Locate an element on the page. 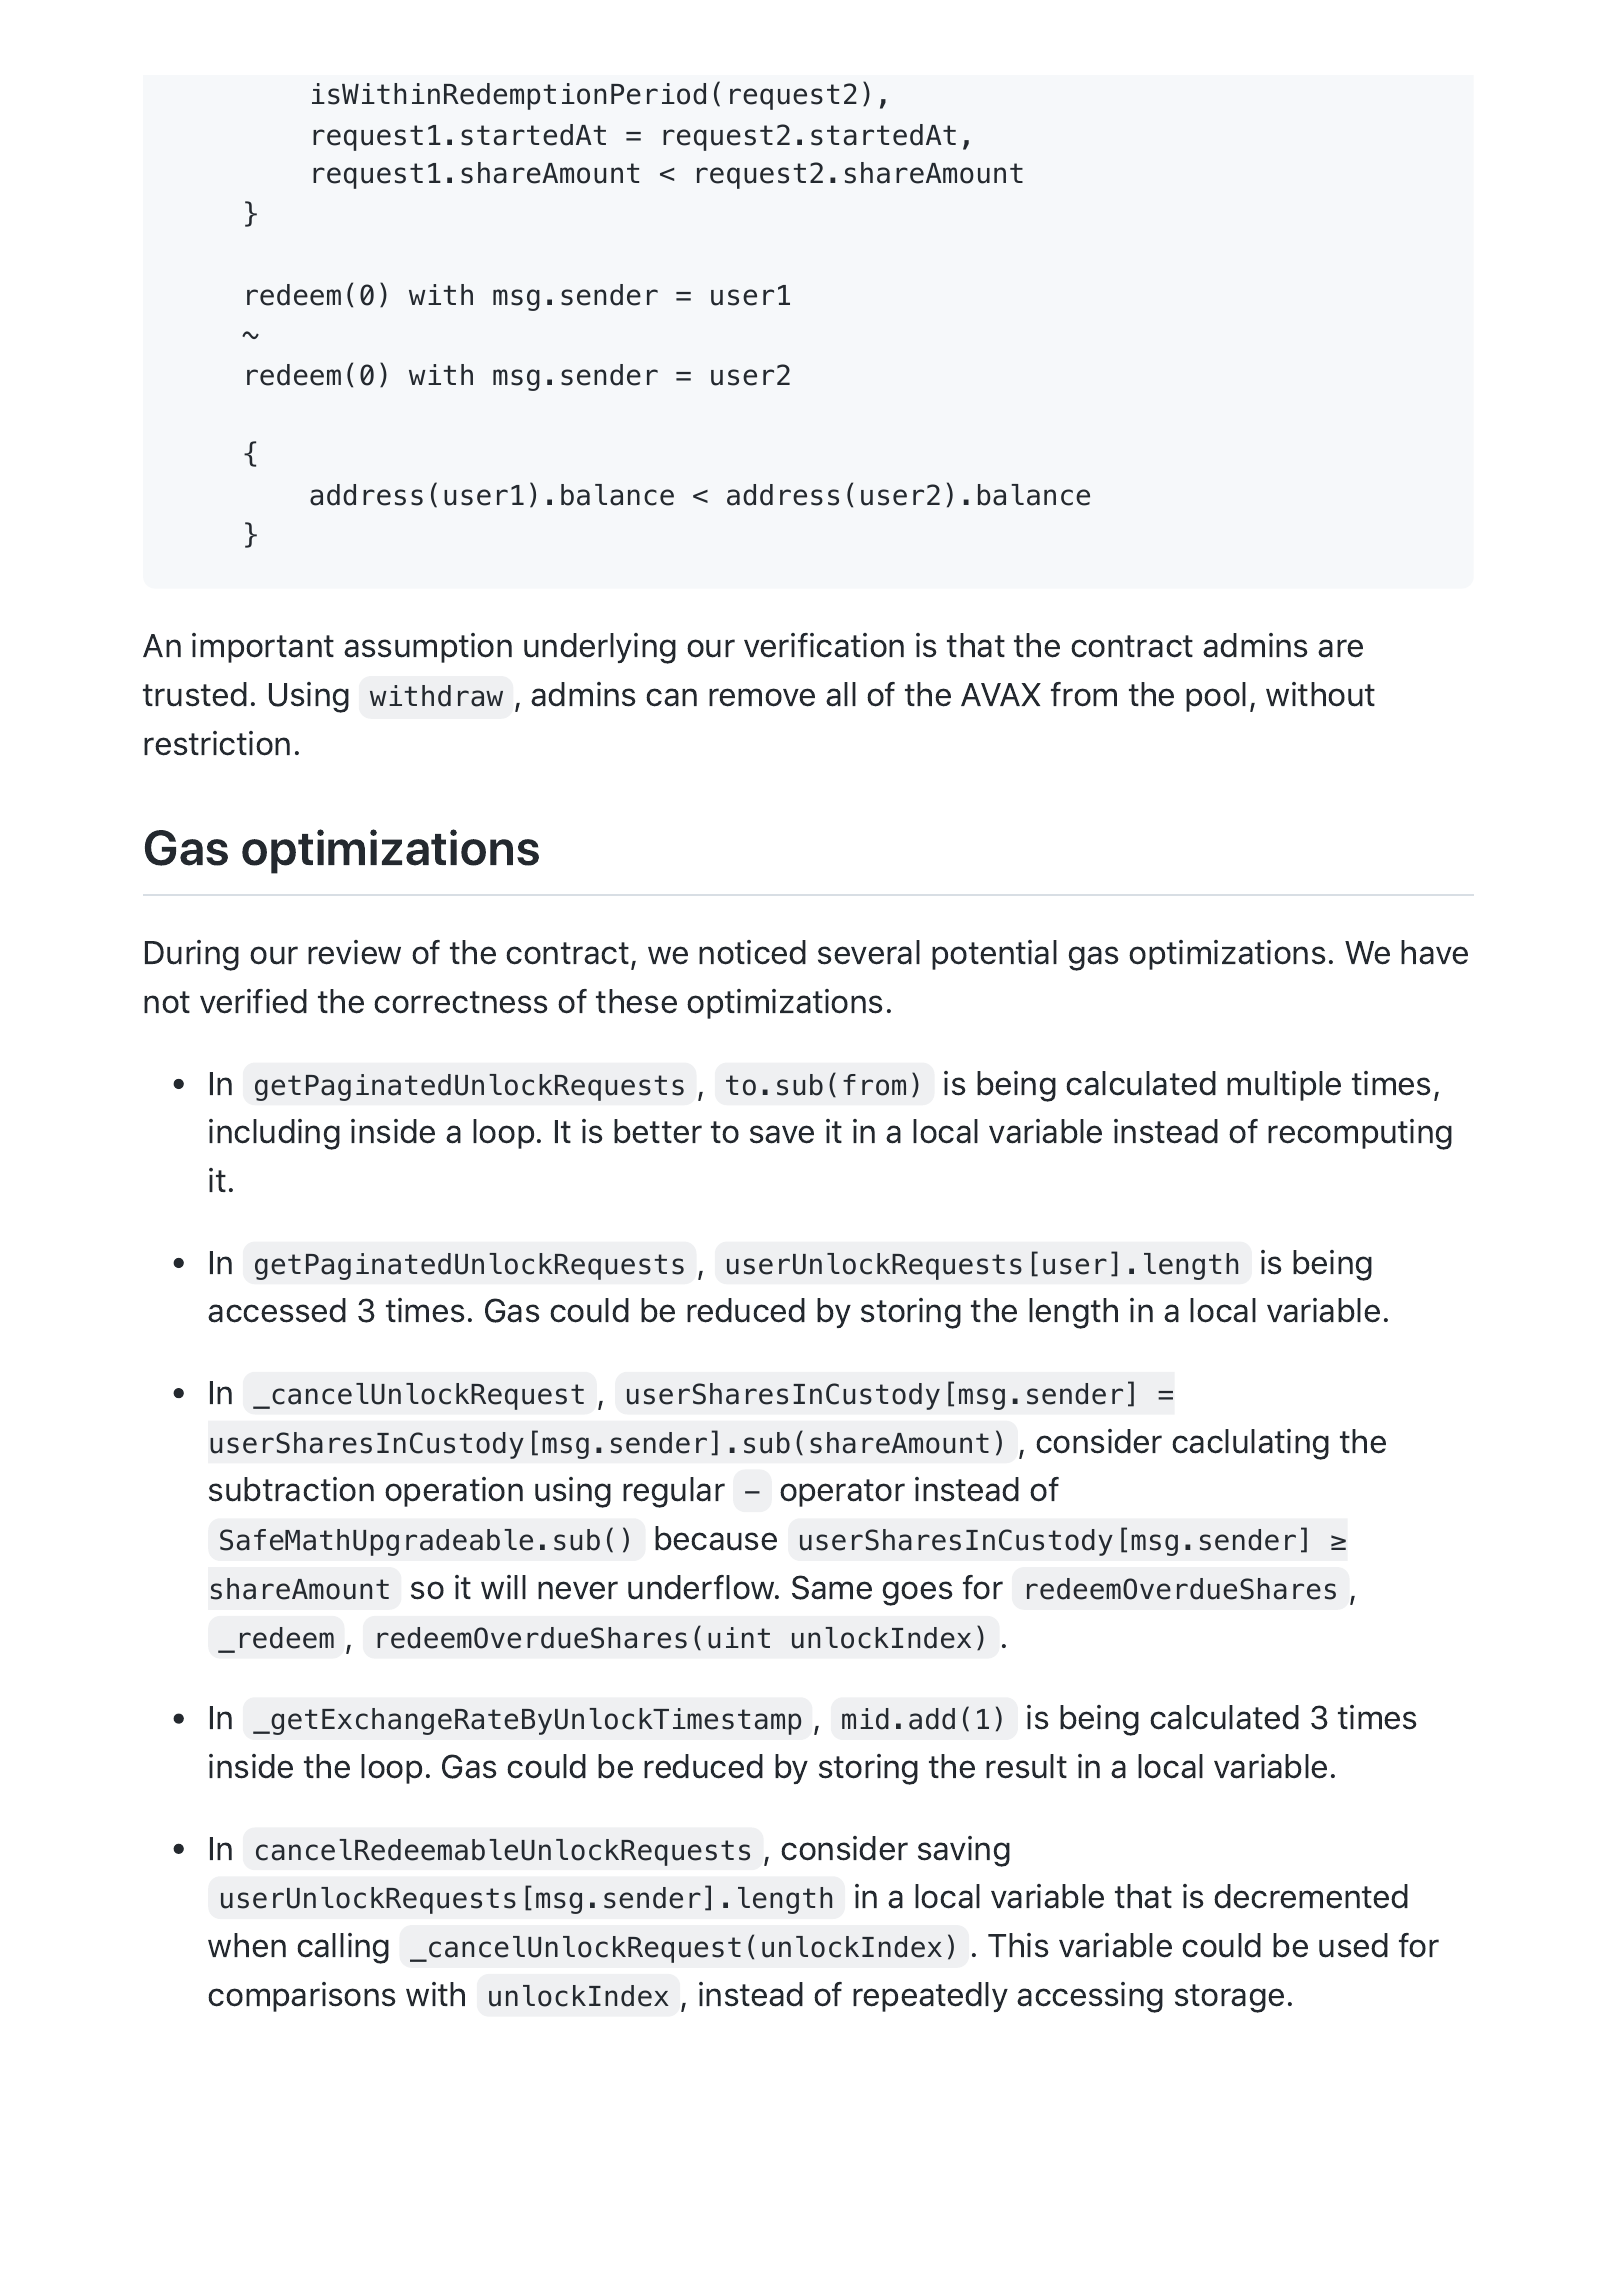  important is located at coordinates (263, 648).
